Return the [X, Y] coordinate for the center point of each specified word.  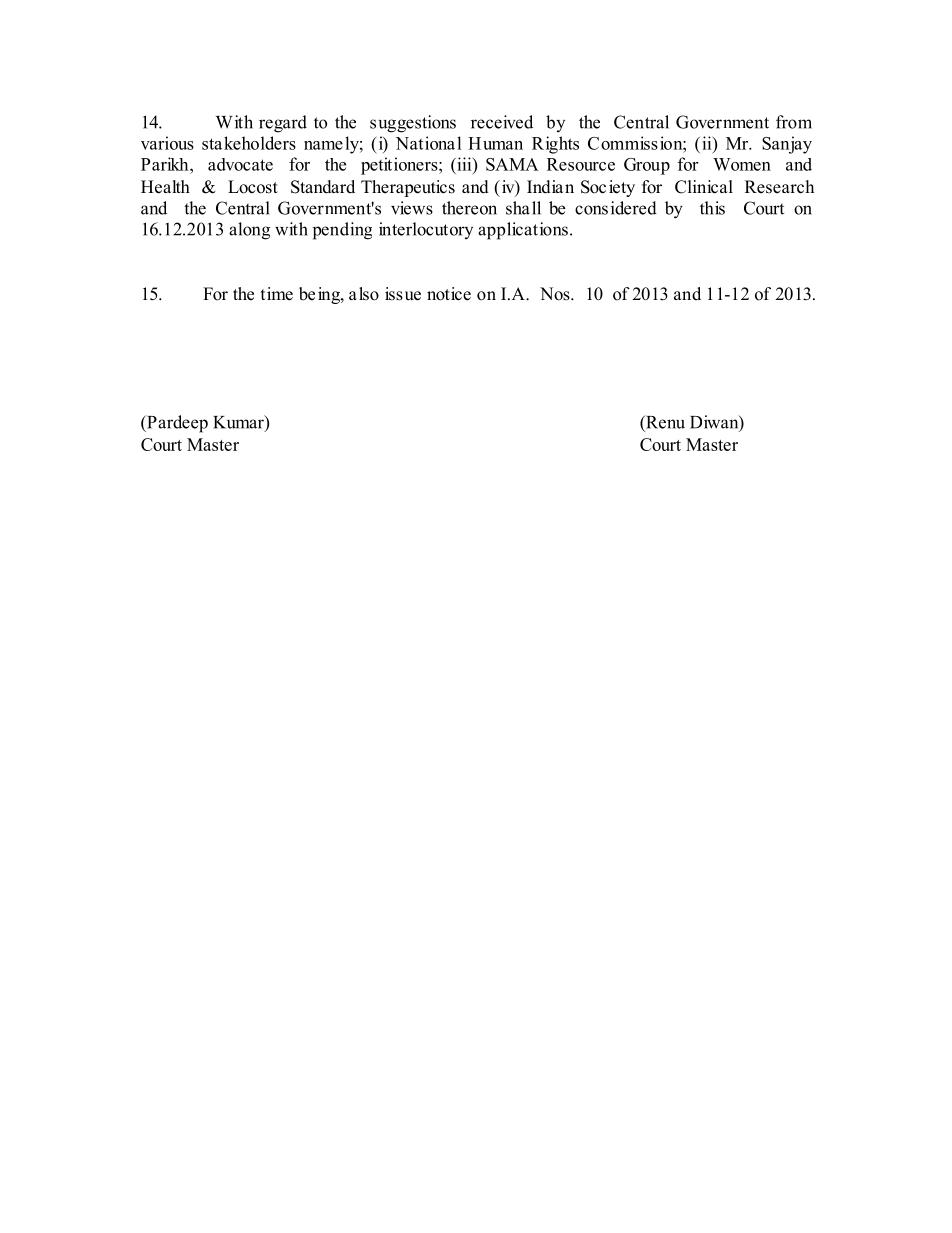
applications [523, 231]
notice [449, 294]
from [794, 122]
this [712, 208]
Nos [556, 294]
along [249, 231]
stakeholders [249, 143]
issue [403, 294]
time [277, 294]
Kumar [239, 423]
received [502, 122]
